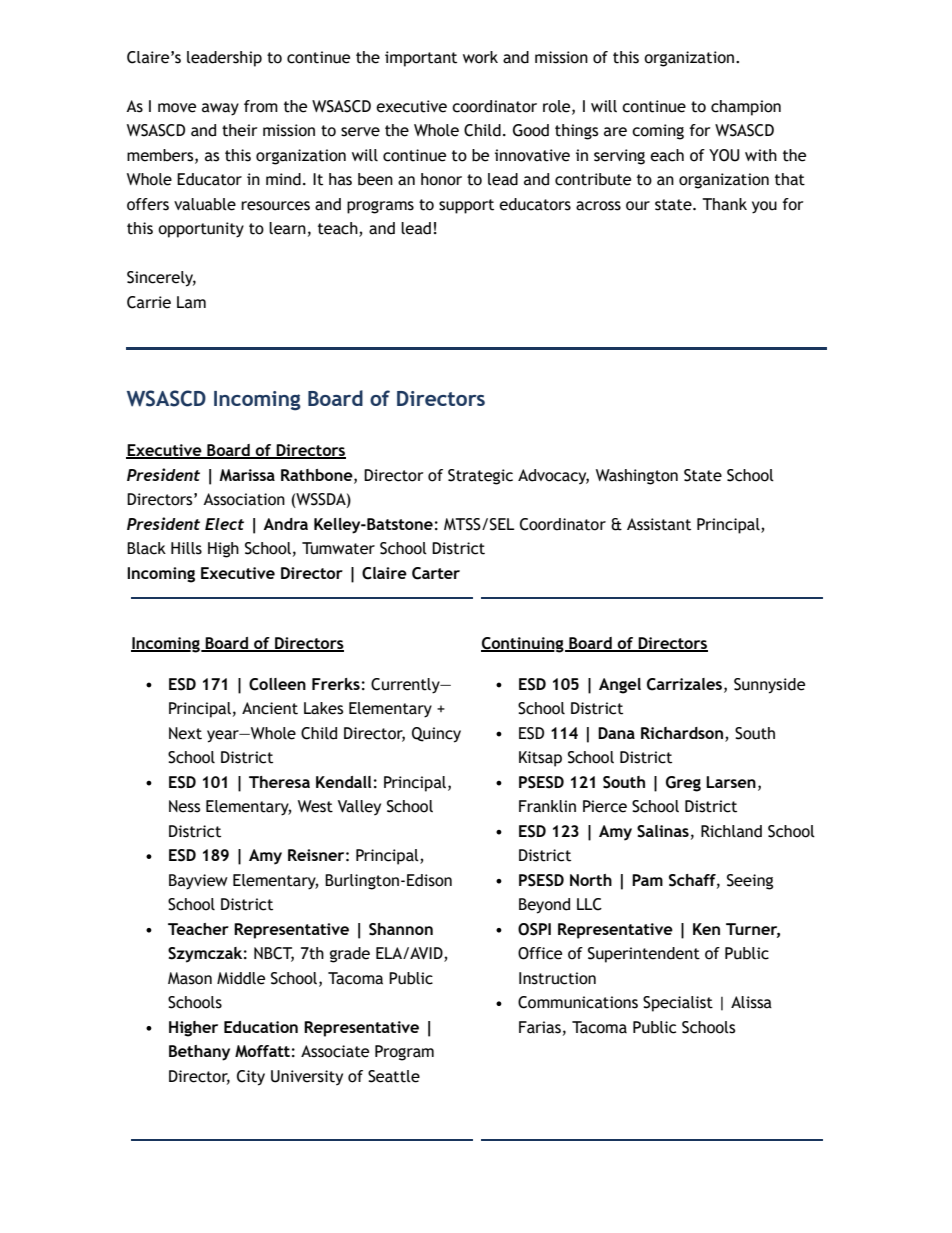 This screenshot has height=1233, width=952. I want to click on Seattle, so click(394, 1076).
